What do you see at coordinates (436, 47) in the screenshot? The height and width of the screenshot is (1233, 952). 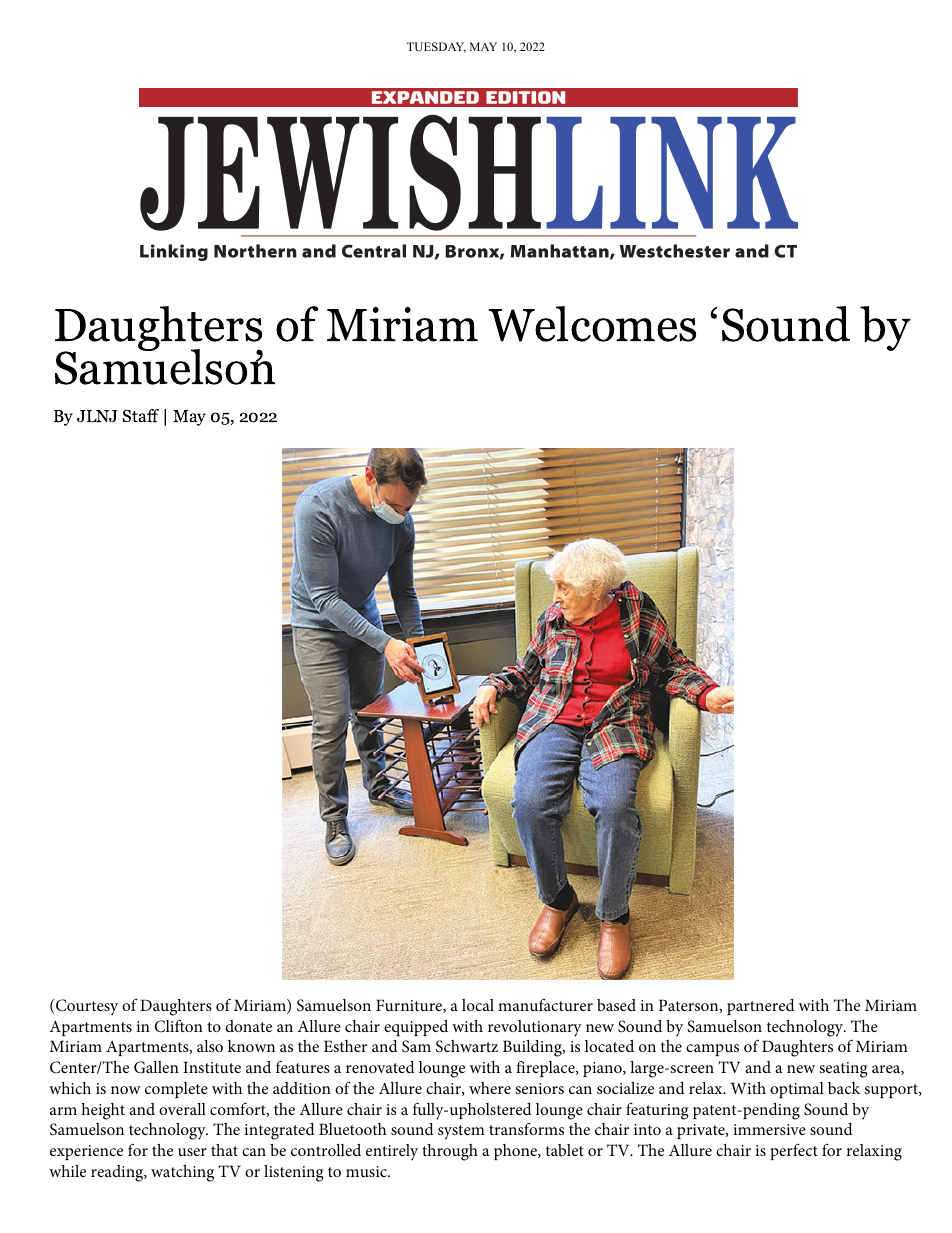 I see `TUESDAY` at bounding box center [436, 47].
